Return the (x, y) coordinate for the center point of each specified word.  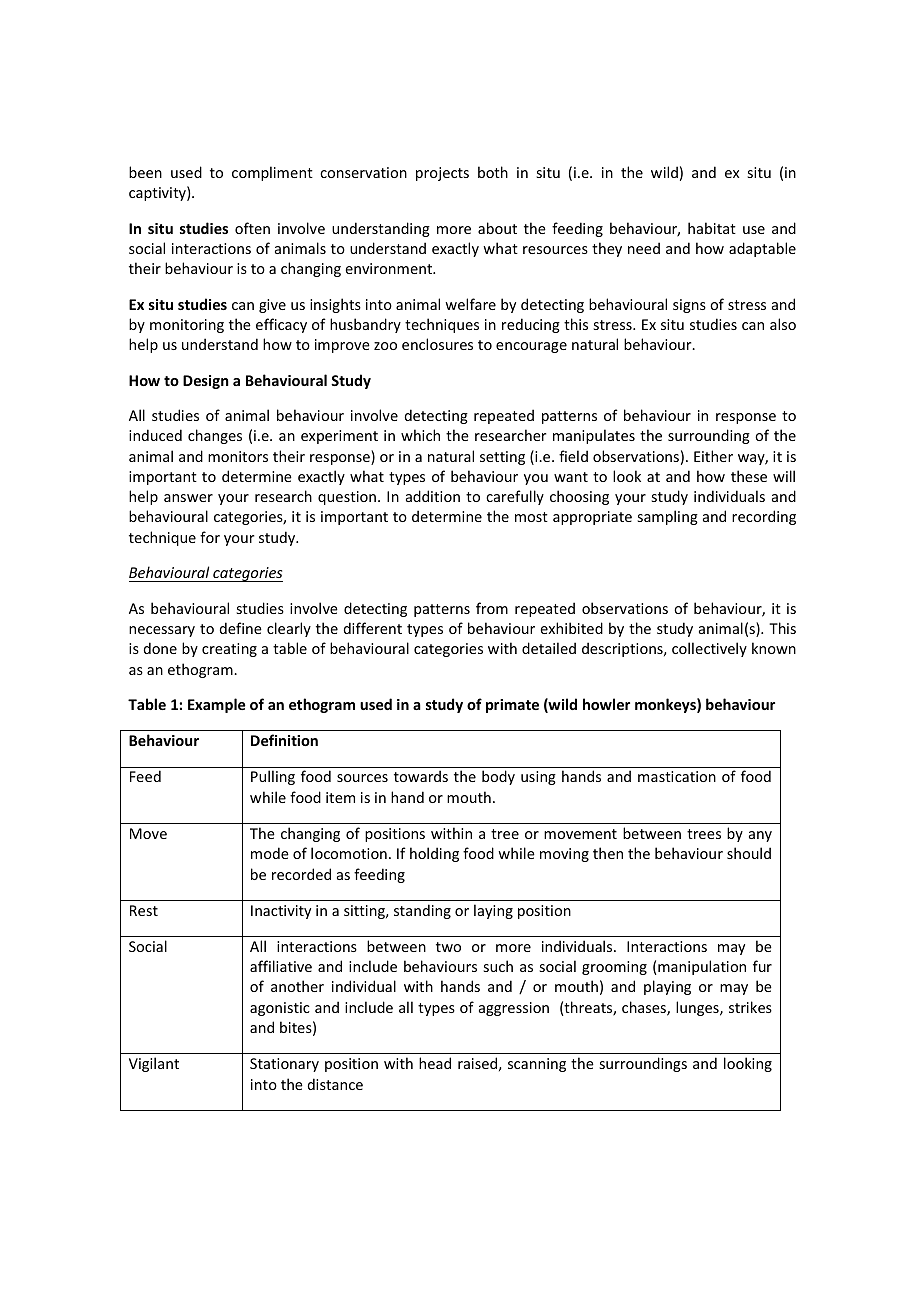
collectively (709, 649)
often (252, 228)
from (492, 608)
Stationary (284, 1065)
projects (442, 174)
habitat (712, 228)
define (241, 628)
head (435, 1063)
